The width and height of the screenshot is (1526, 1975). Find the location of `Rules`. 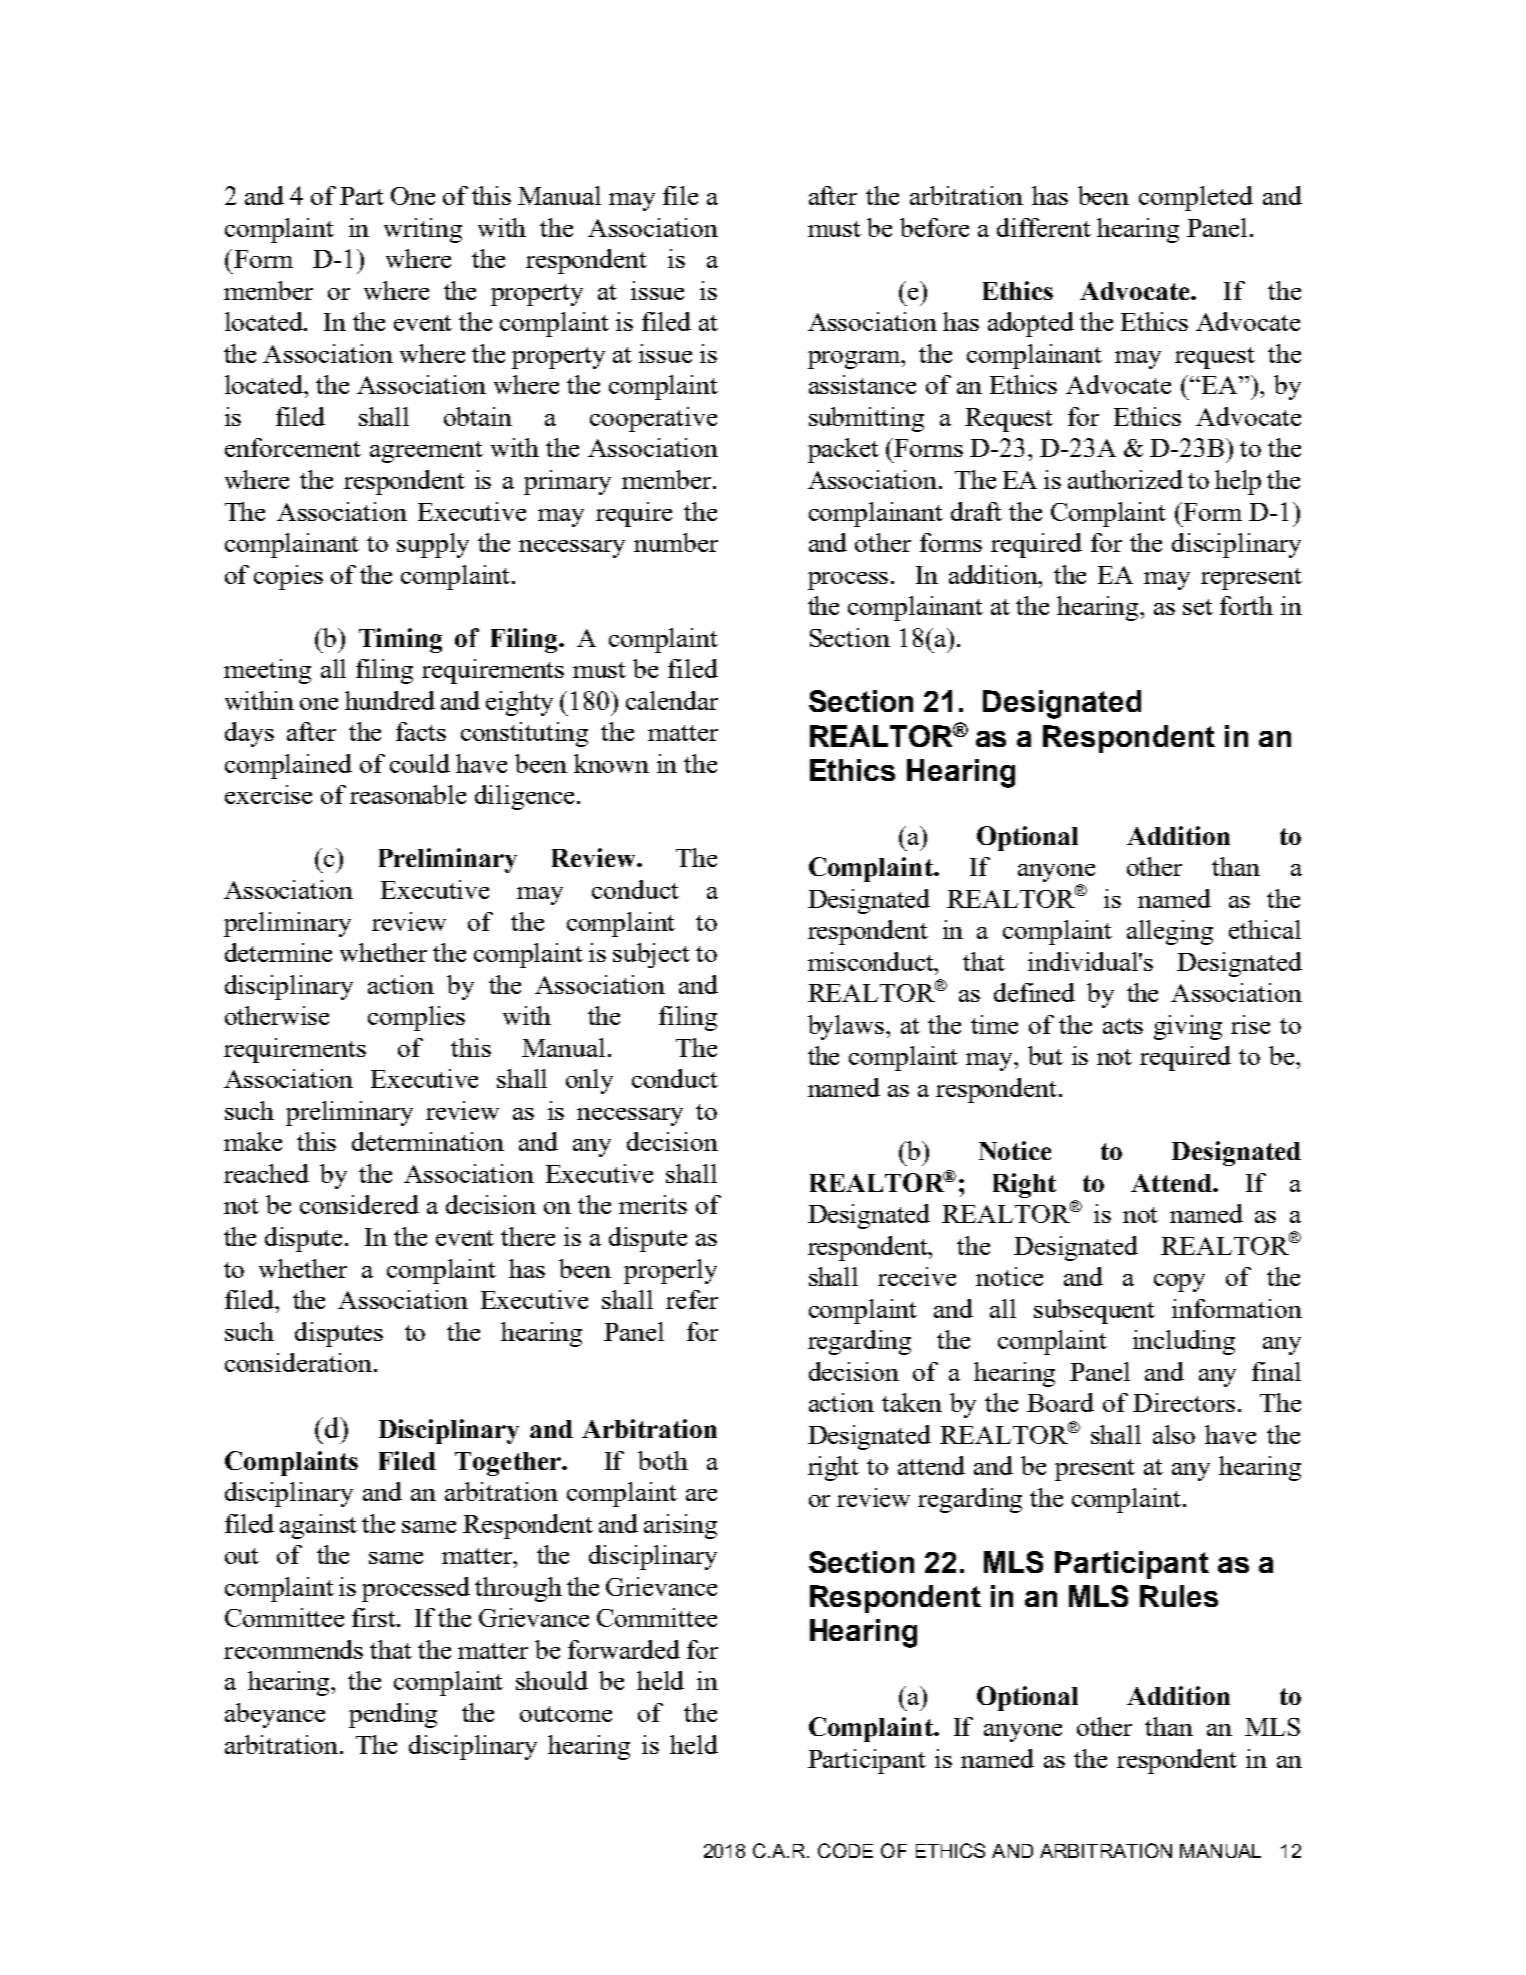

Rules is located at coordinates (1179, 1596).
